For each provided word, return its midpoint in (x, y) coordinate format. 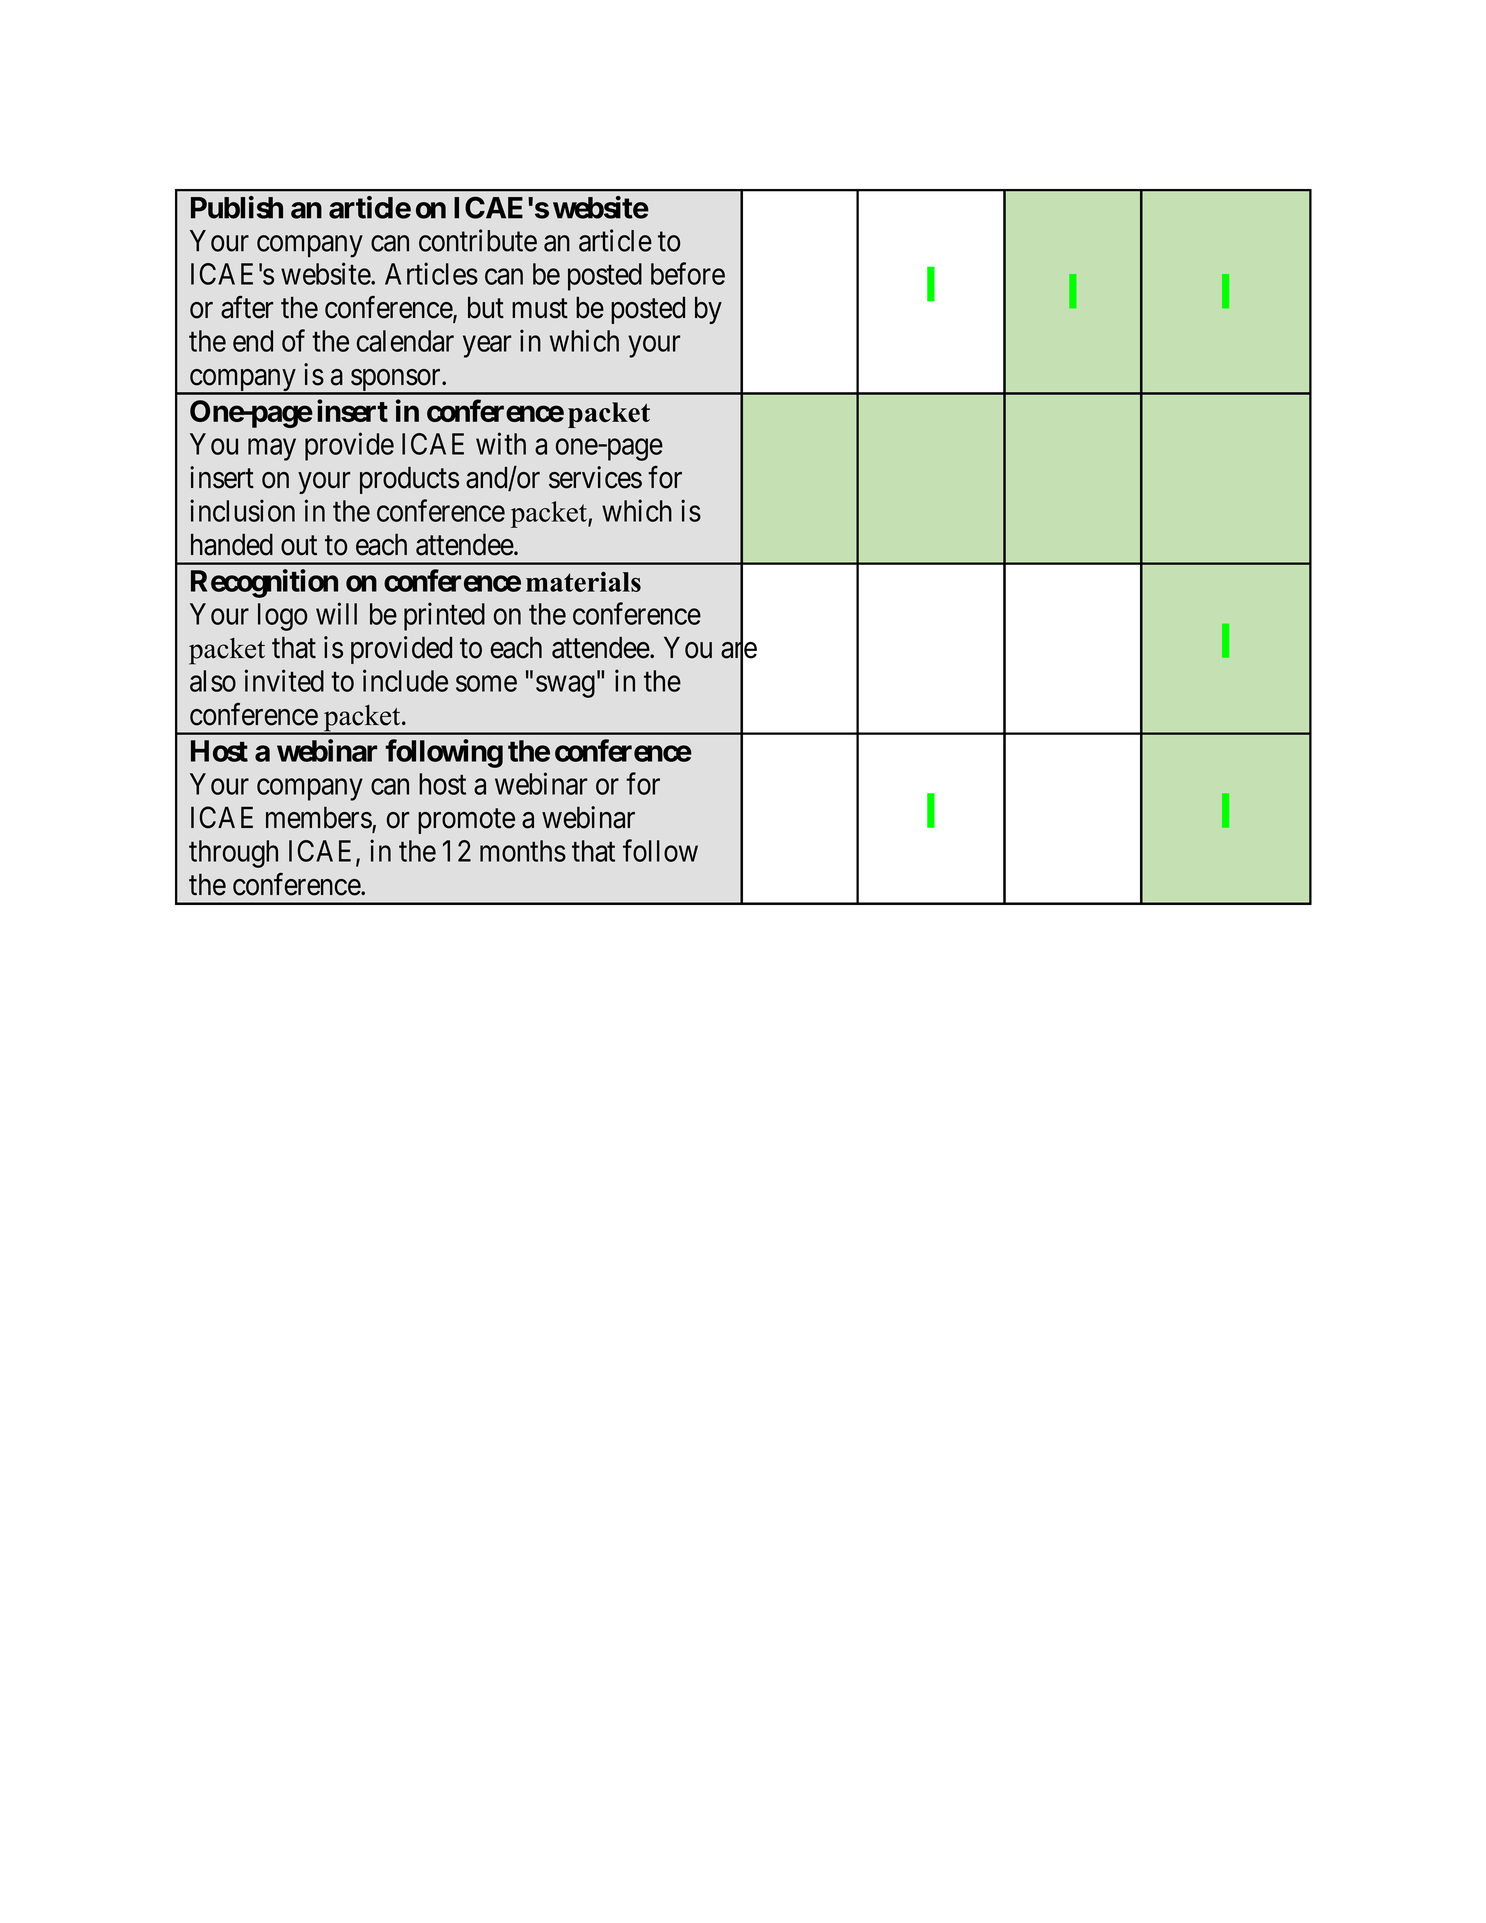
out (299, 546)
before (688, 273)
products (409, 480)
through (233, 854)
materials (583, 581)
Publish (237, 207)
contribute (478, 240)
